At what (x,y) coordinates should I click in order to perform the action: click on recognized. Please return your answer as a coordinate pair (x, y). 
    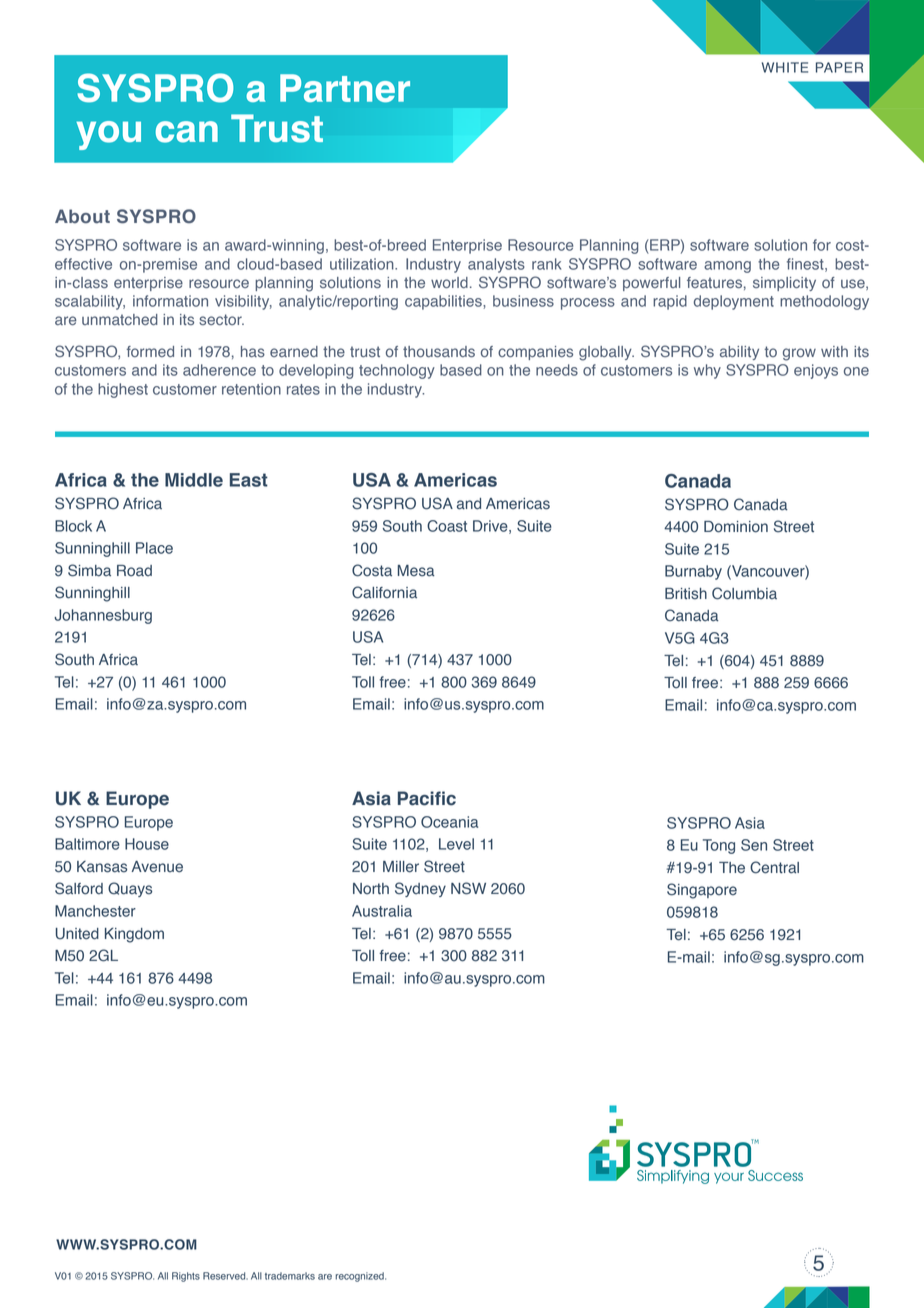
    Looking at the image, I should click on (360, 1277).
